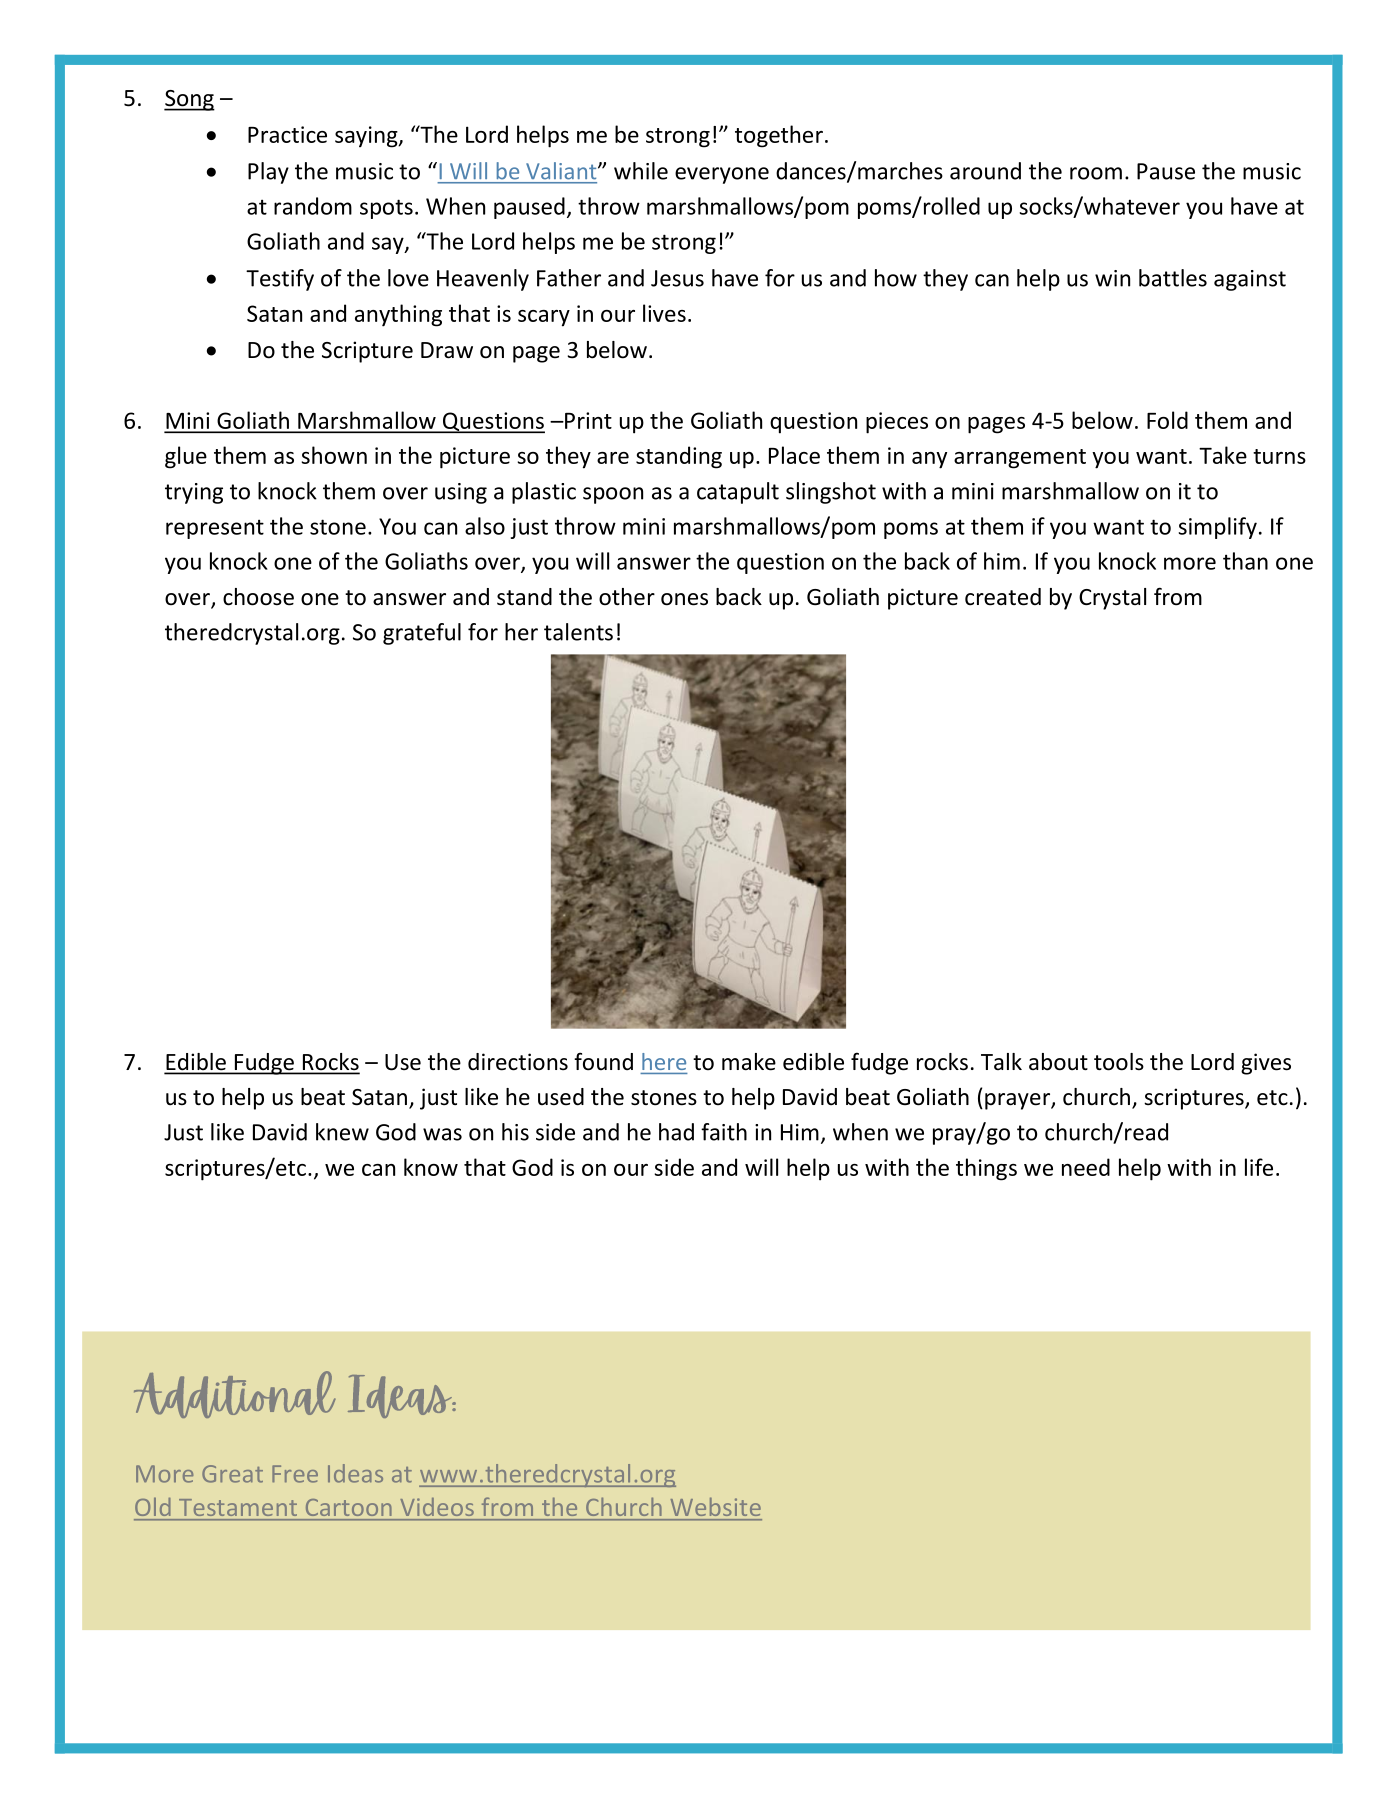 This screenshot has width=1397, height=1808. Describe the element at coordinates (287, 134) in the screenshot. I see `Practice` at that location.
